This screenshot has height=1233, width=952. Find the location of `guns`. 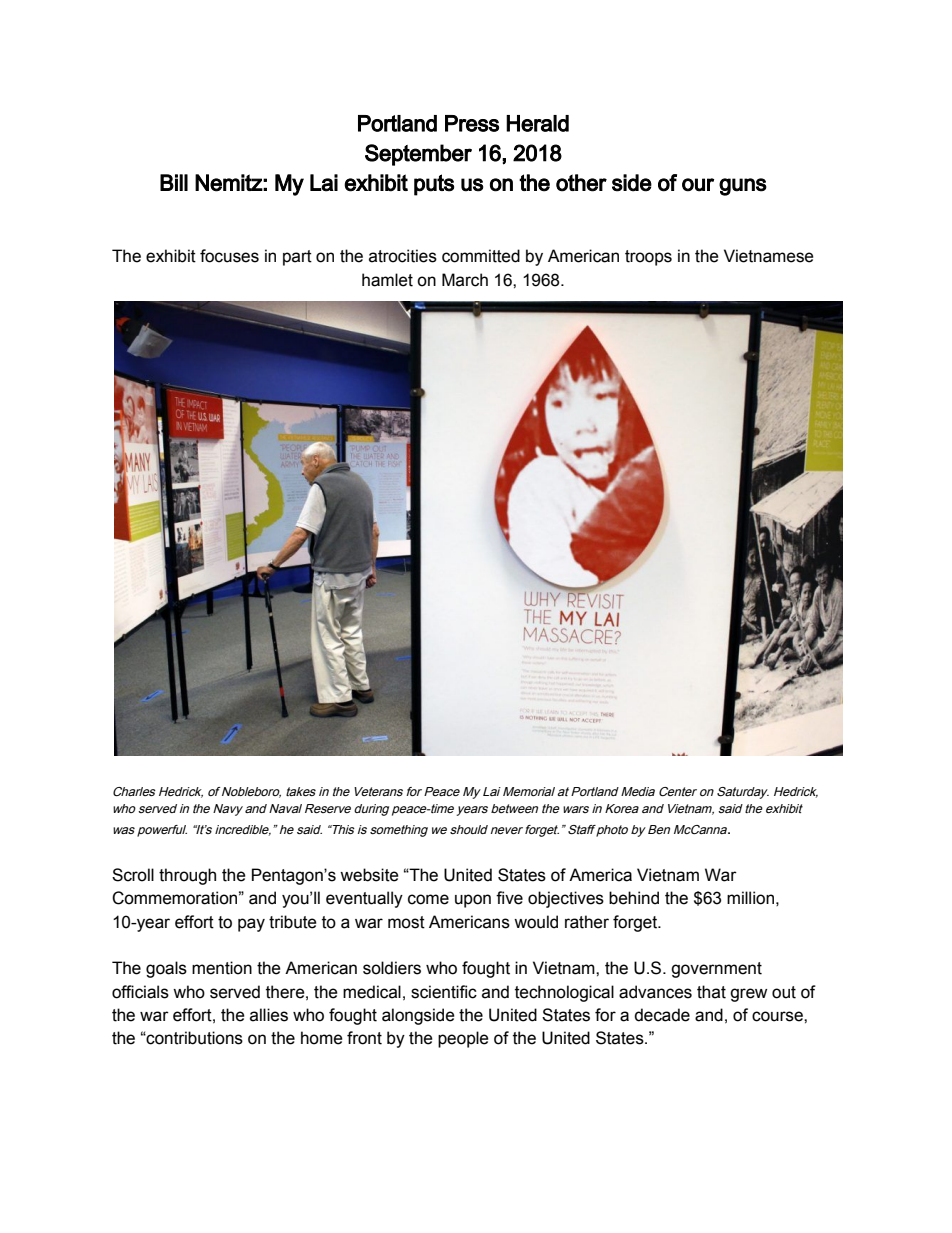

guns is located at coordinates (743, 187).
